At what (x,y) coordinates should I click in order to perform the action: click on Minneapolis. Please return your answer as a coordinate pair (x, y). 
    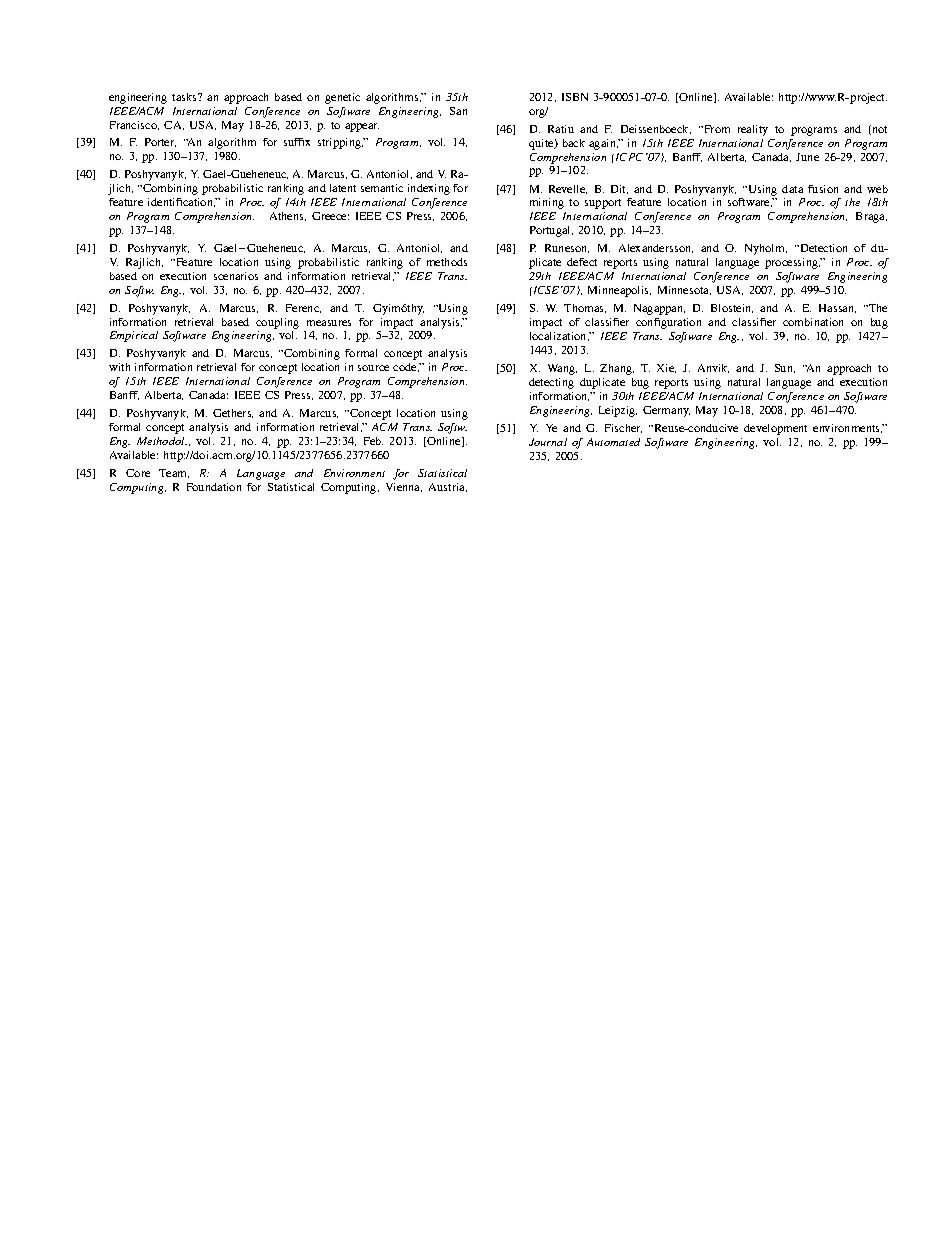
    Looking at the image, I should click on (619, 291).
